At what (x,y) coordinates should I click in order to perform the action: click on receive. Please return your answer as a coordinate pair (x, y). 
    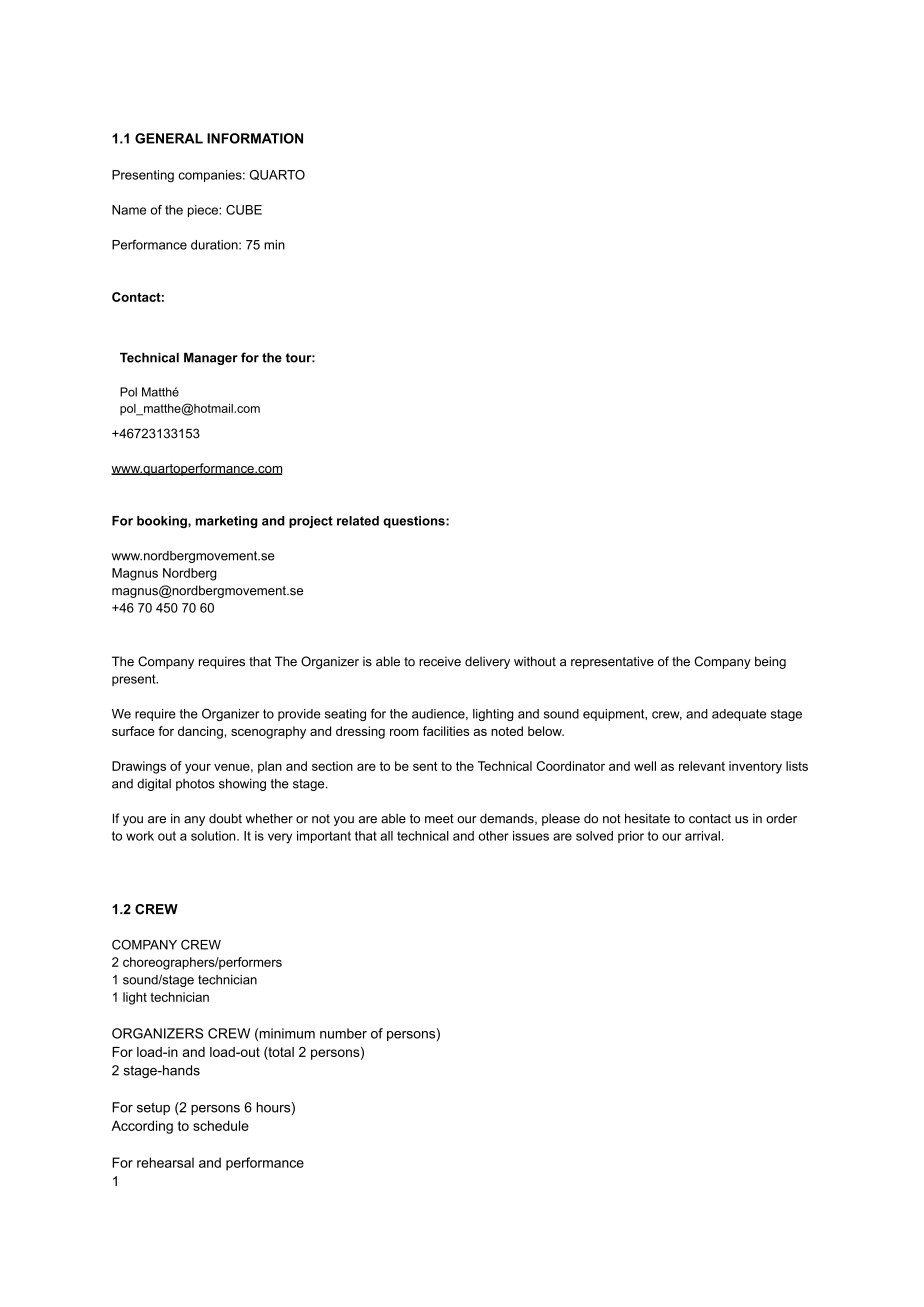
    Looking at the image, I should click on (440, 661).
